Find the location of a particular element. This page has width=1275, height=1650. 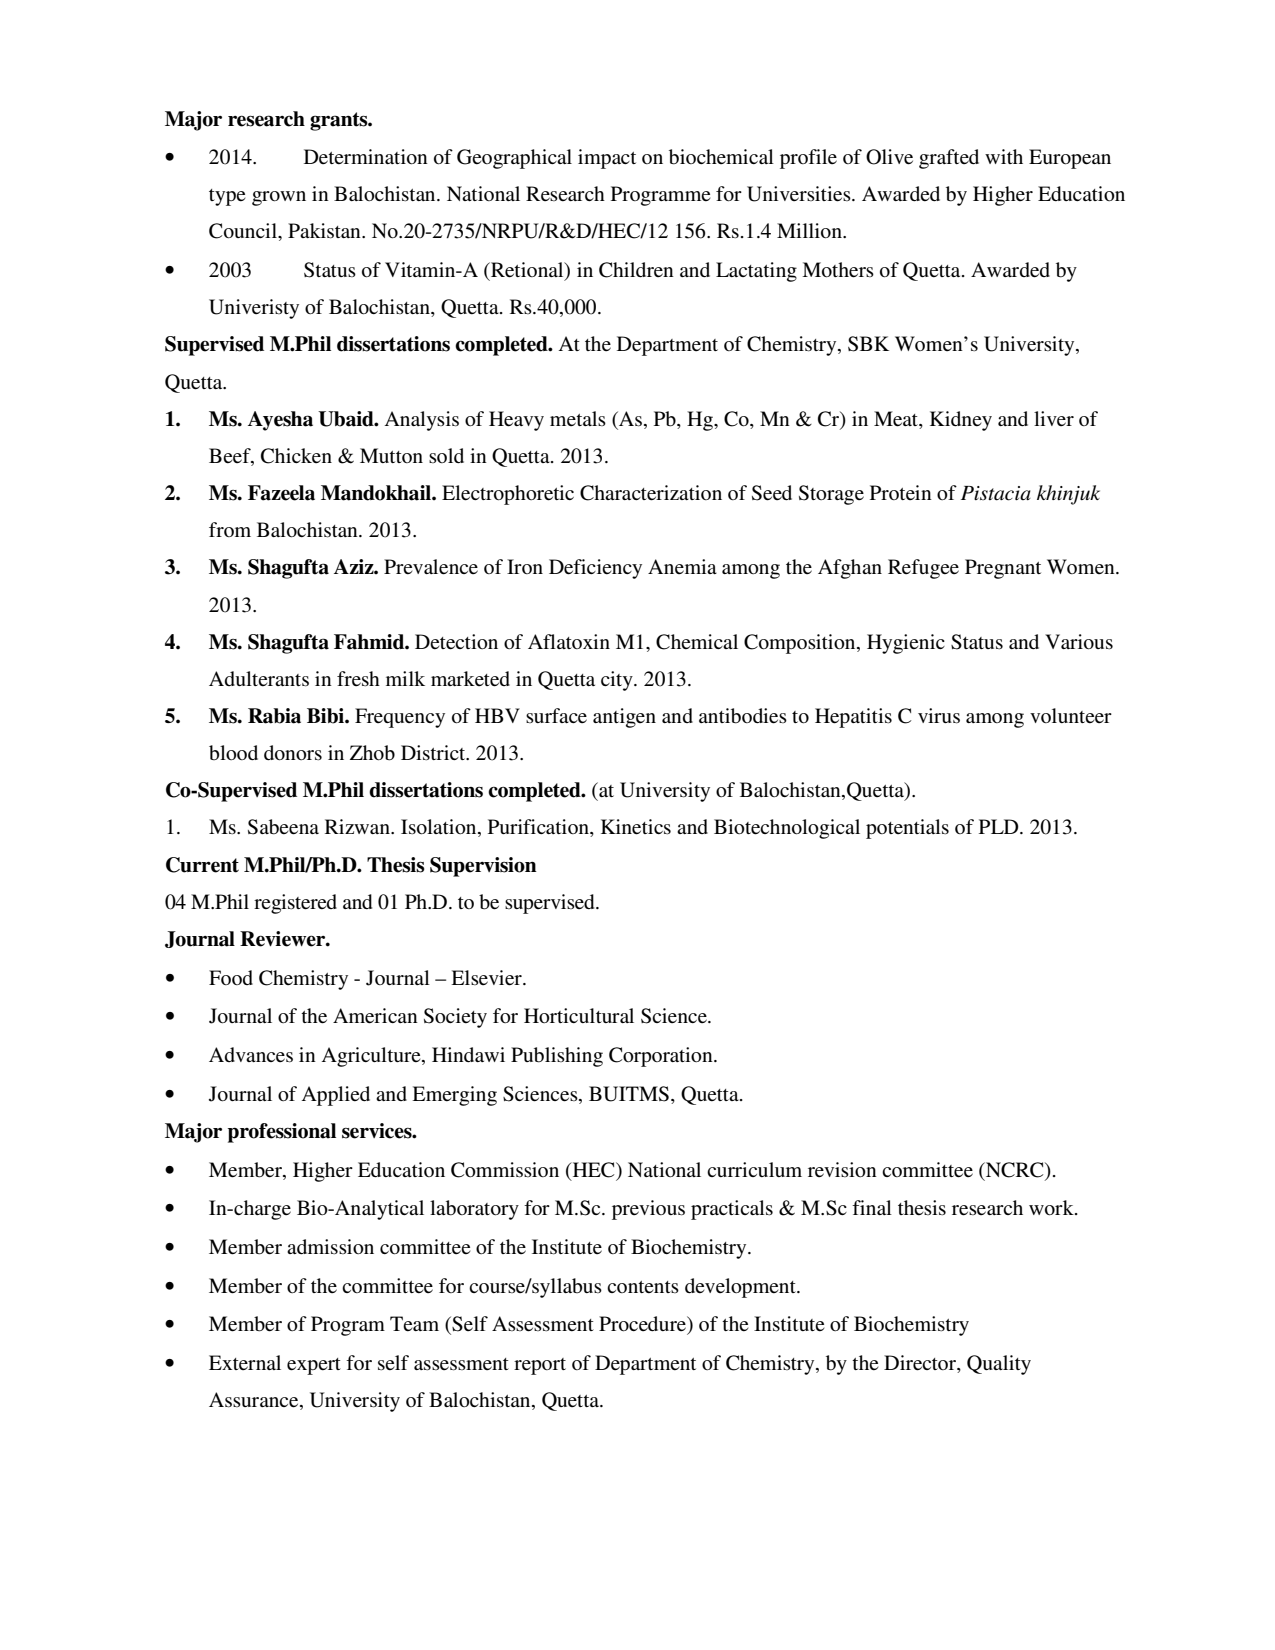

grafted is located at coordinates (949, 159).
